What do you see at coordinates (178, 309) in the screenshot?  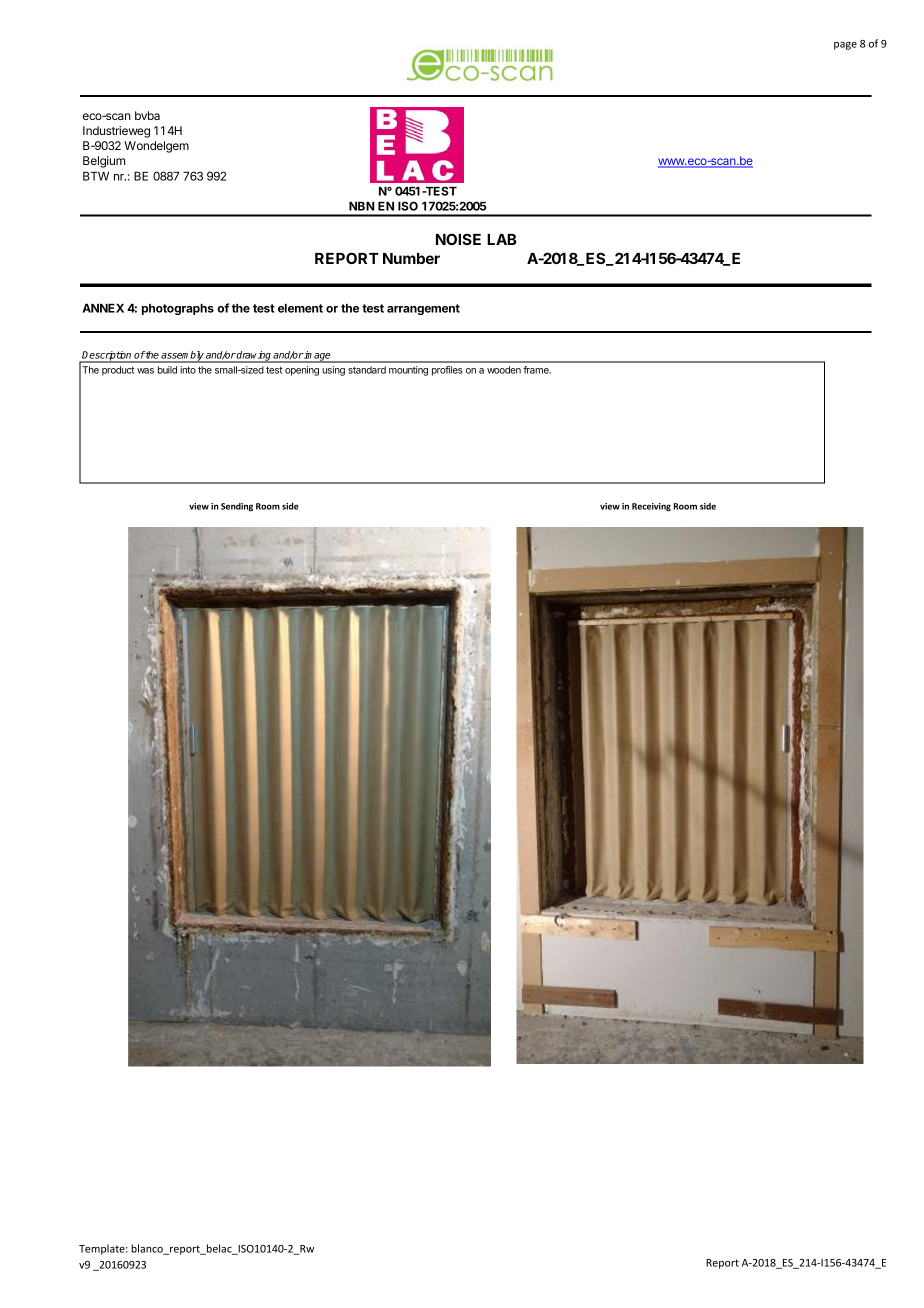 I see `photographs` at bounding box center [178, 309].
